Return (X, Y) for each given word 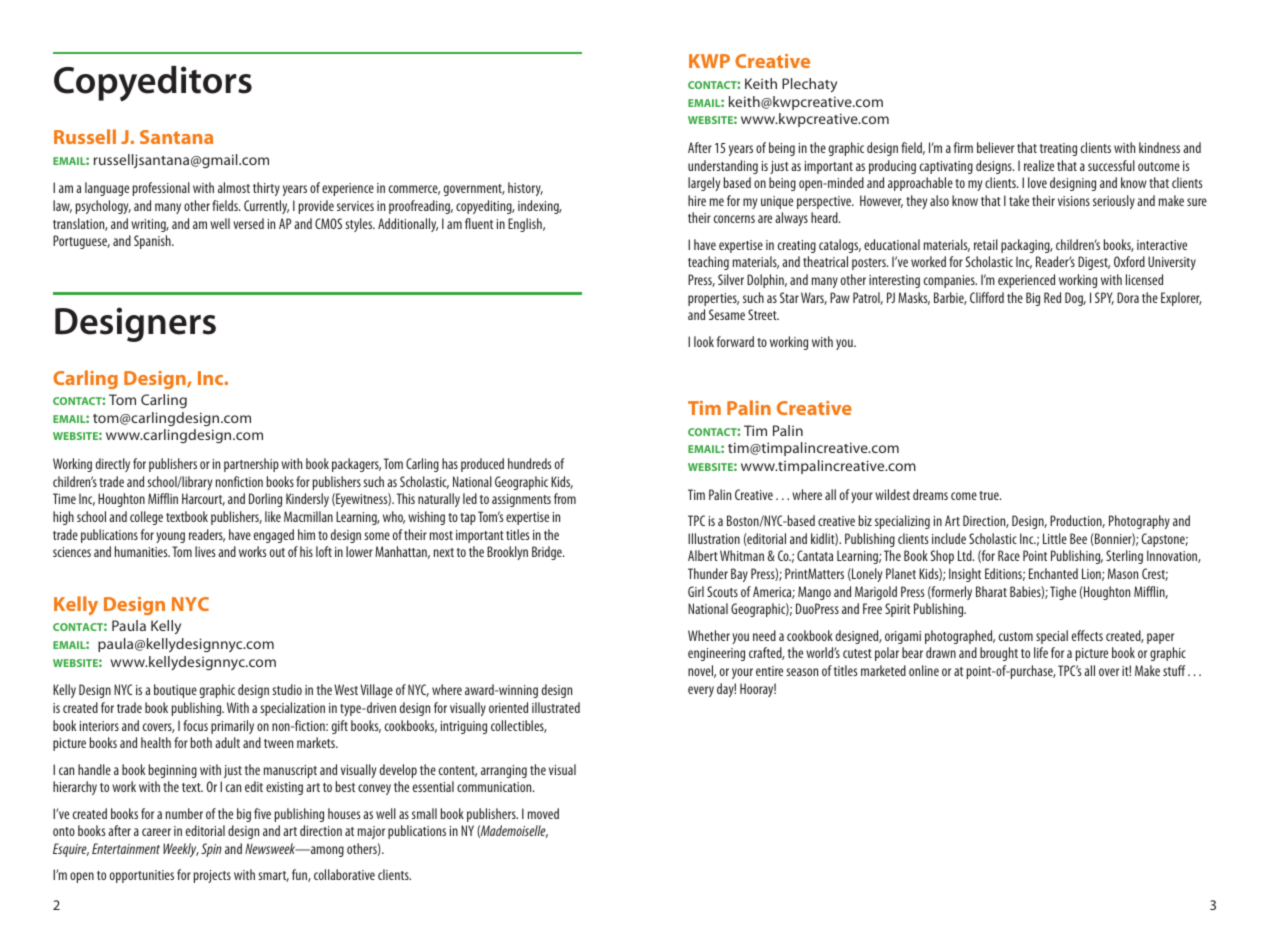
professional (161, 189)
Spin (211, 850)
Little (1055, 538)
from (565, 498)
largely (704, 184)
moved (543, 813)
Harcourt (203, 499)
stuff (1174, 670)
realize (1039, 165)
